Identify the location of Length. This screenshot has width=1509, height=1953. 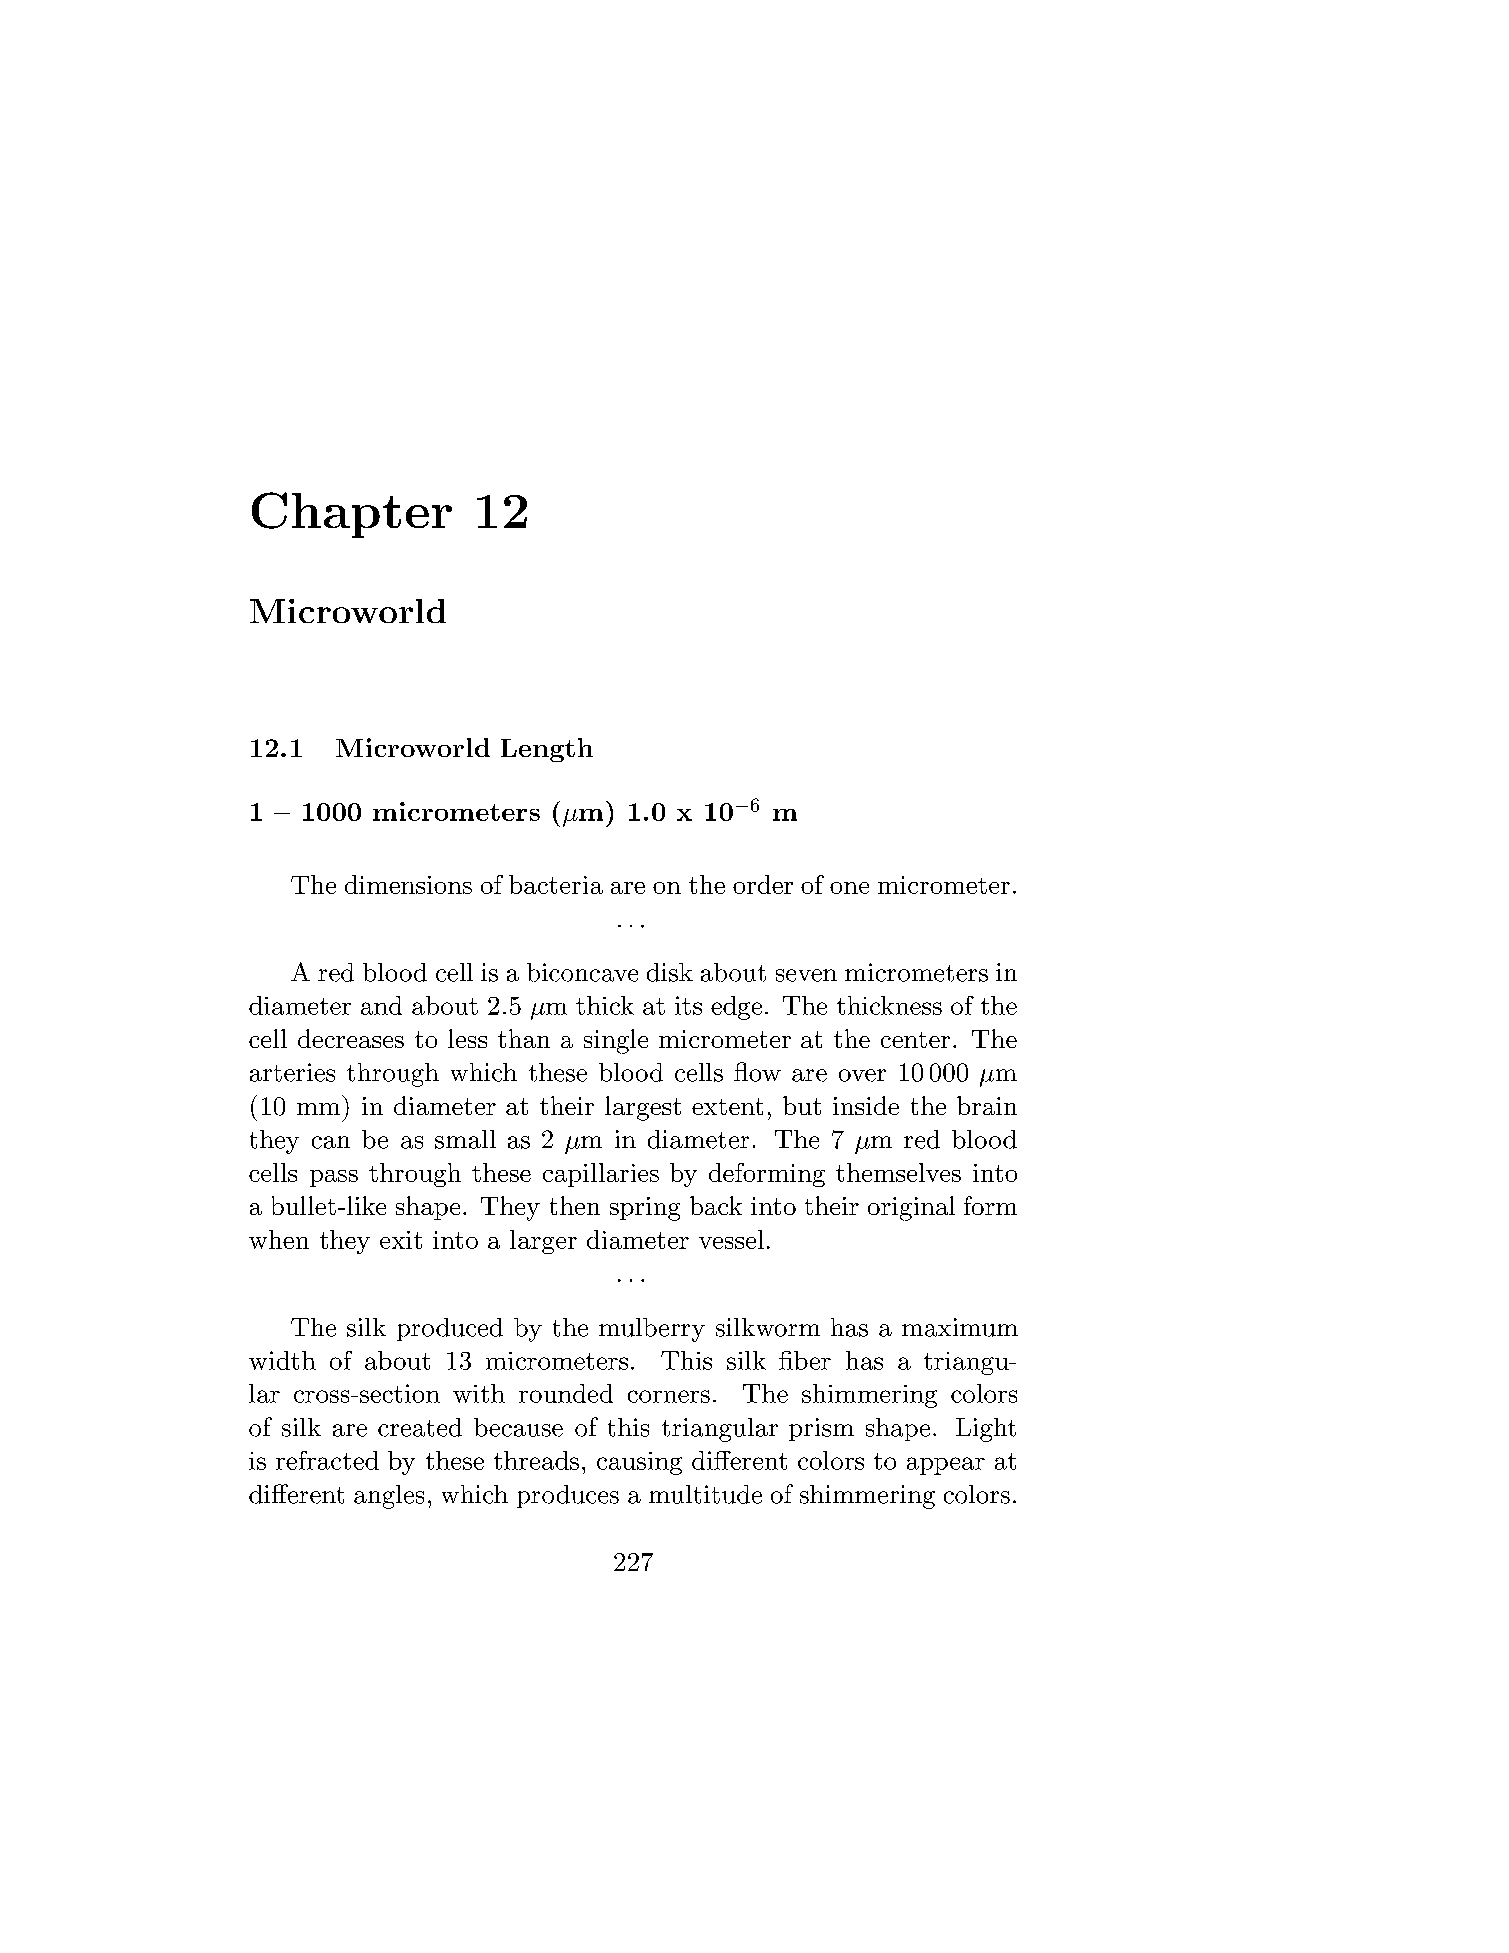
(547, 750).
